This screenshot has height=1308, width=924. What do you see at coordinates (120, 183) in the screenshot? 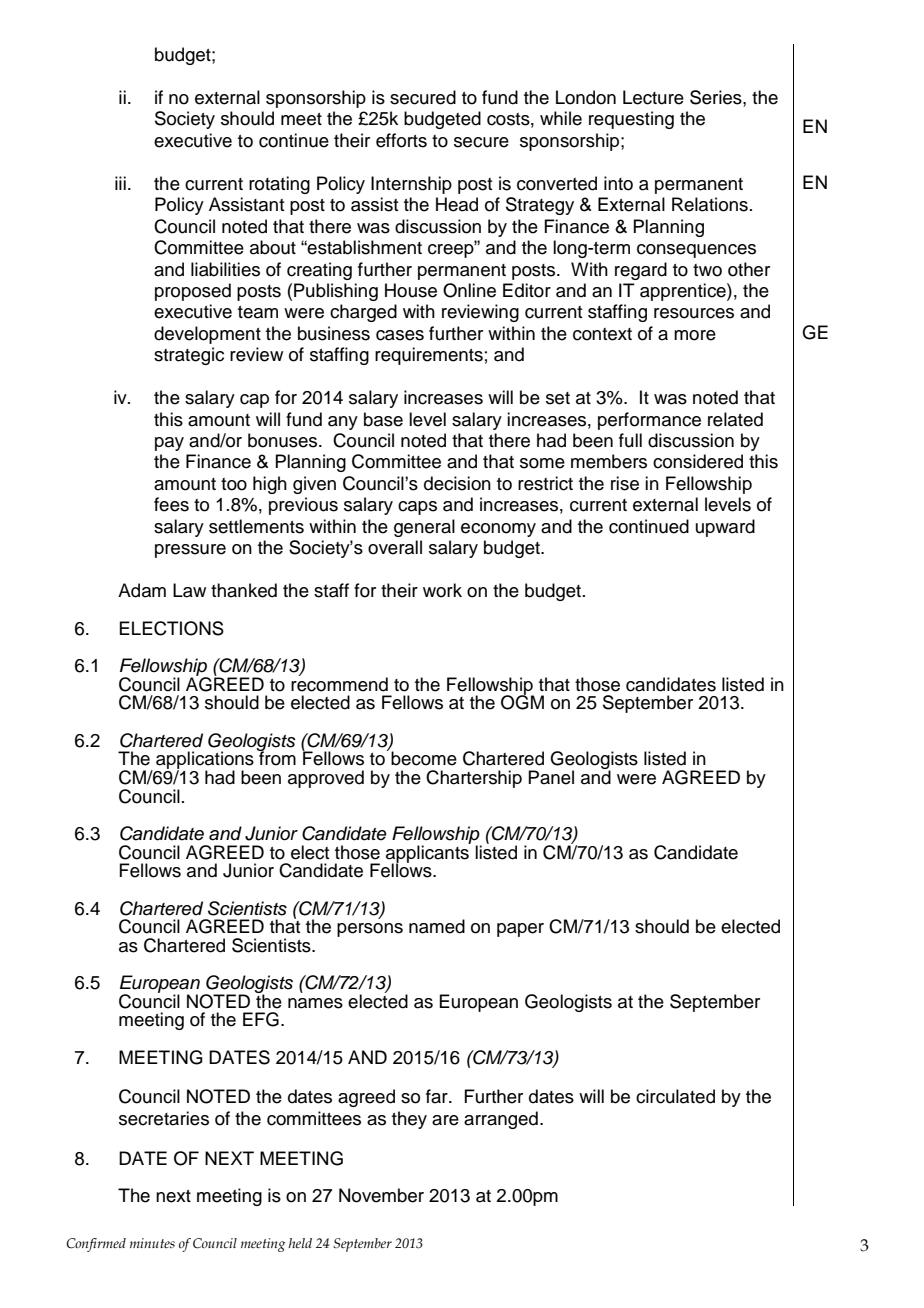
I see `iii` at bounding box center [120, 183].
